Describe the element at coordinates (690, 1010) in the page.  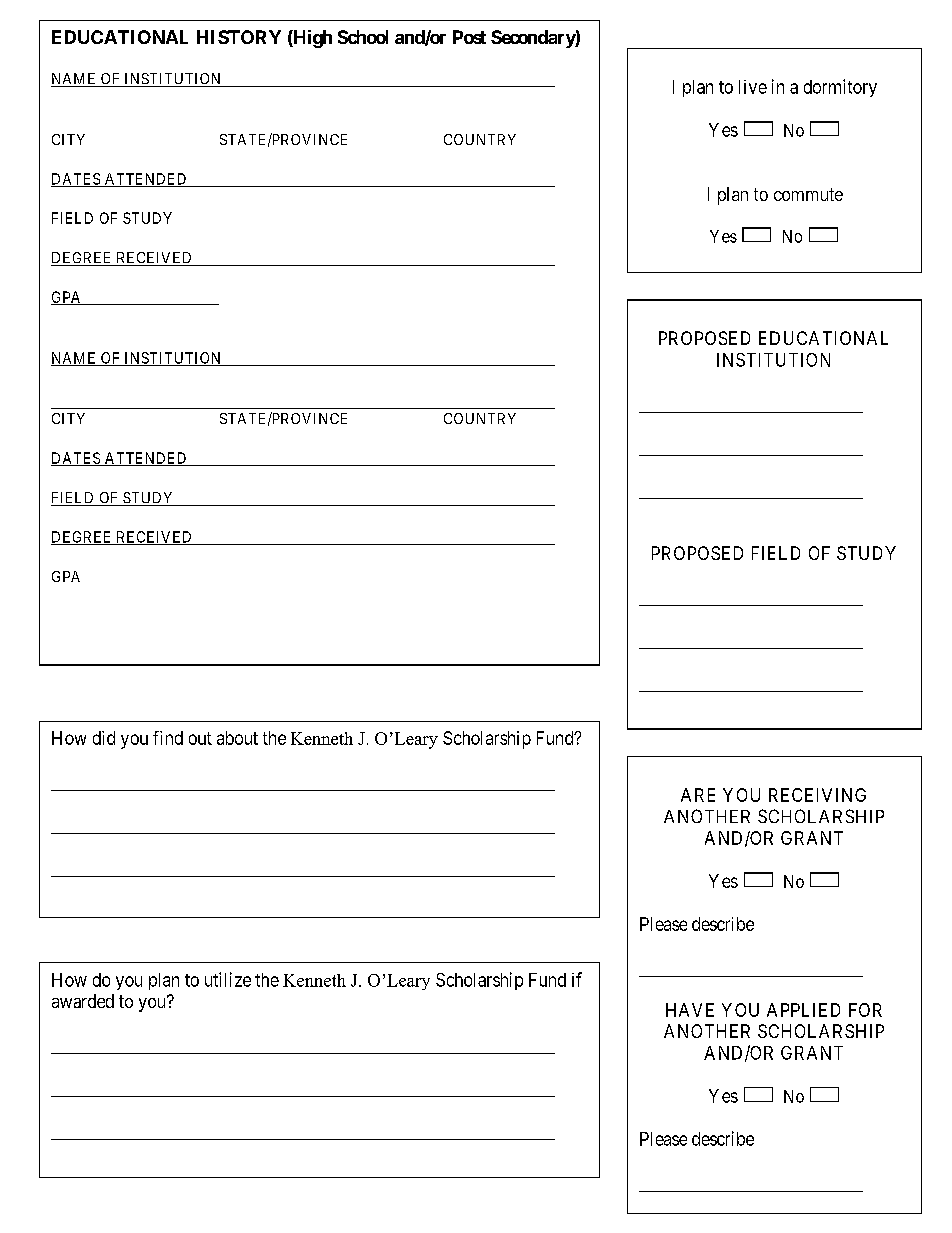
I see `HAVE` at that location.
